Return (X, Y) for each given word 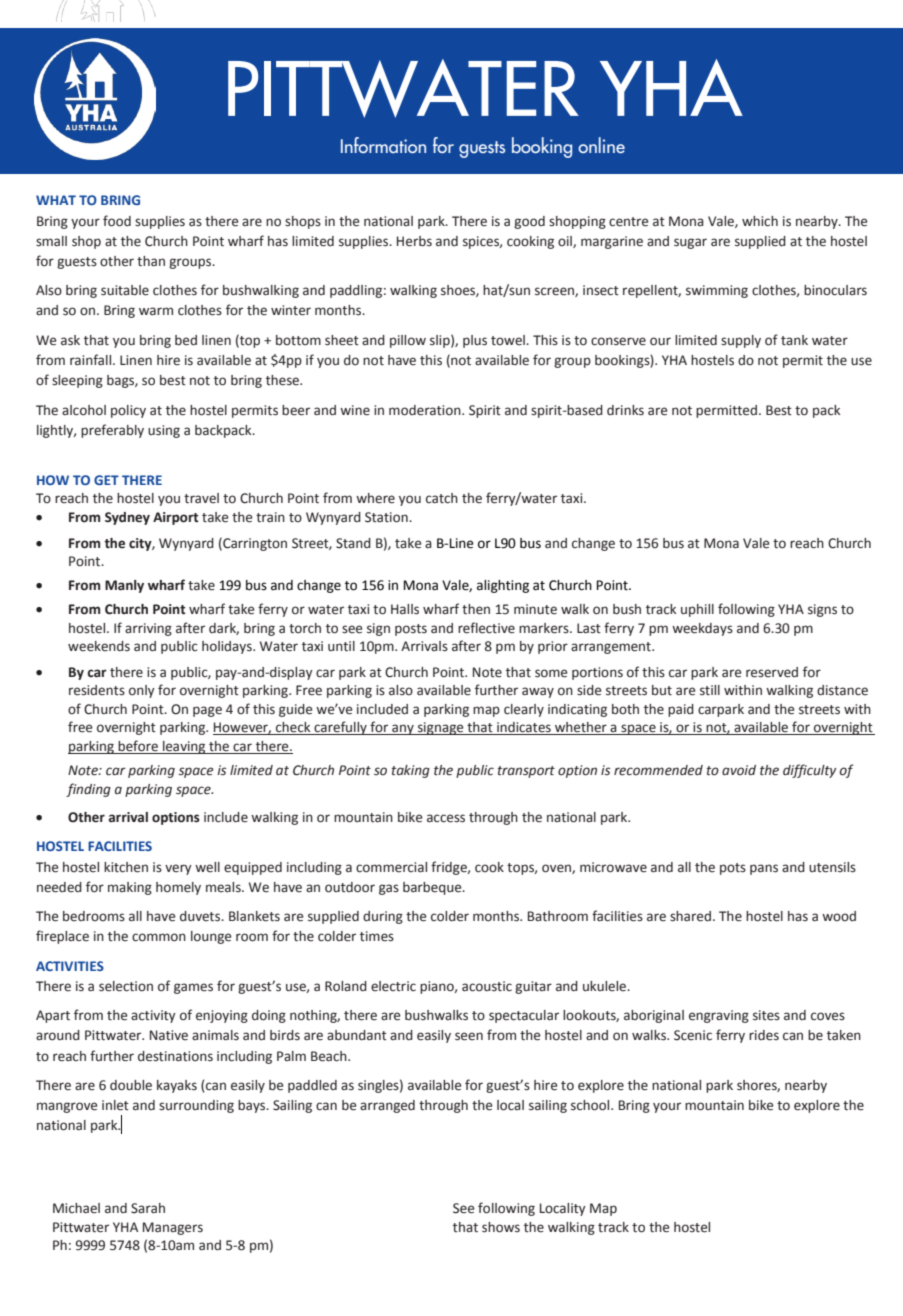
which (760, 221)
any (403, 729)
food (117, 221)
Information (383, 145)
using (164, 431)
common (159, 937)
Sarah (148, 1208)
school (591, 1105)
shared (690, 916)
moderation (426, 410)
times (377, 936)
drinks (625, 410)
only (142, 691)
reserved (772, 672)
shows (501, 1227)
